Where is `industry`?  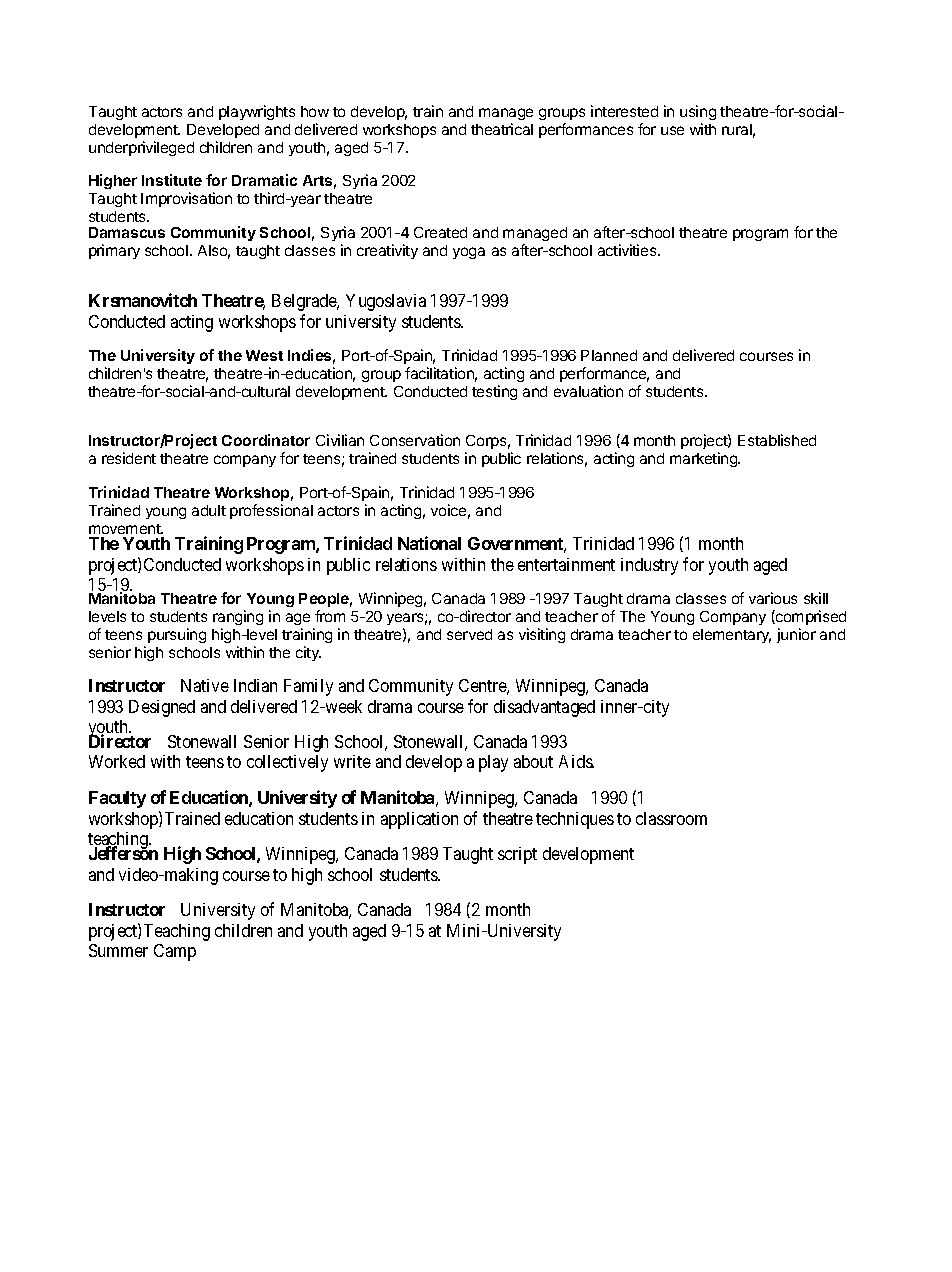 industry is located at coordinates (649, 566).
